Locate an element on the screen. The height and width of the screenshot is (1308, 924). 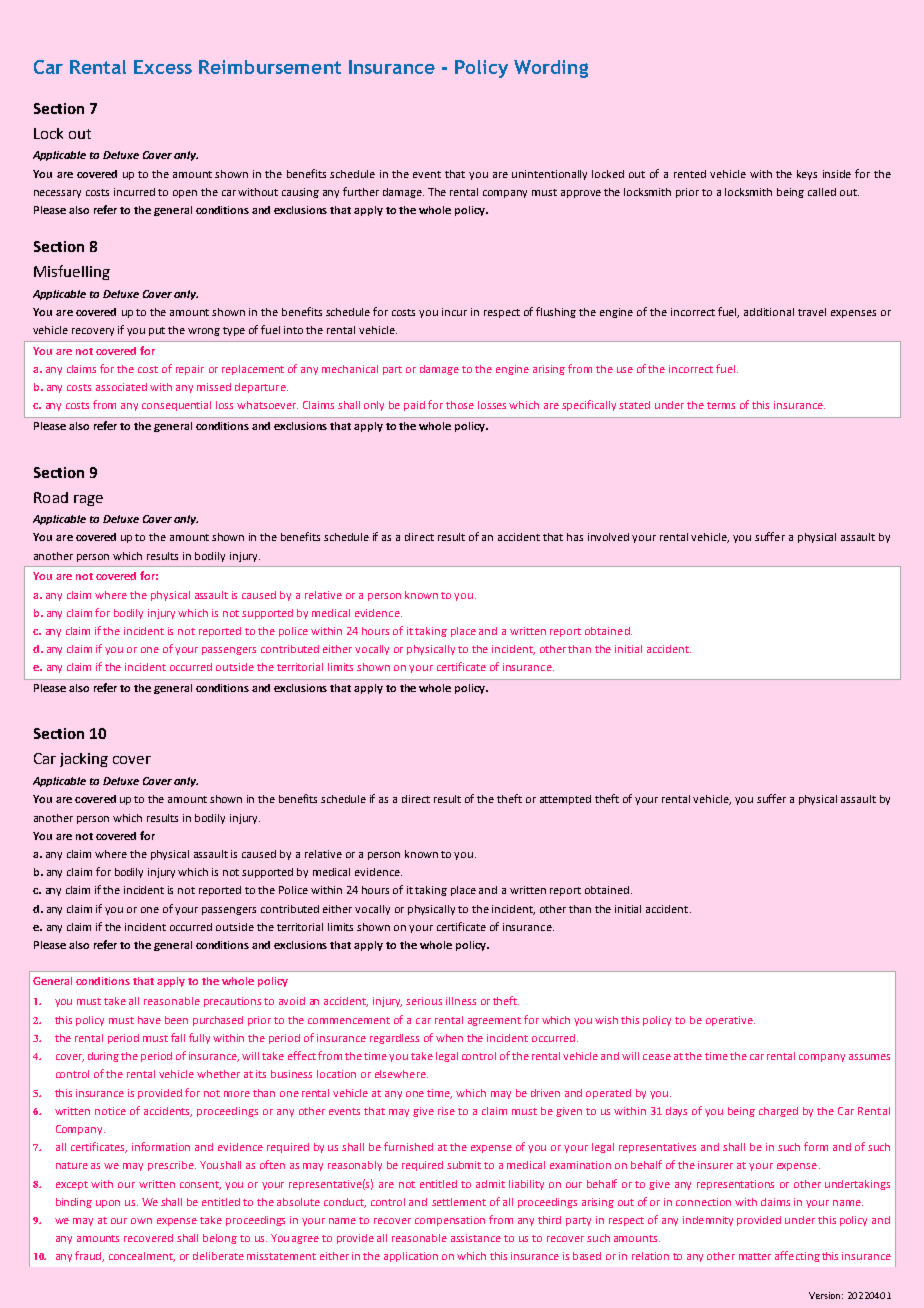
Excess is located at coordinates (163, 67).
